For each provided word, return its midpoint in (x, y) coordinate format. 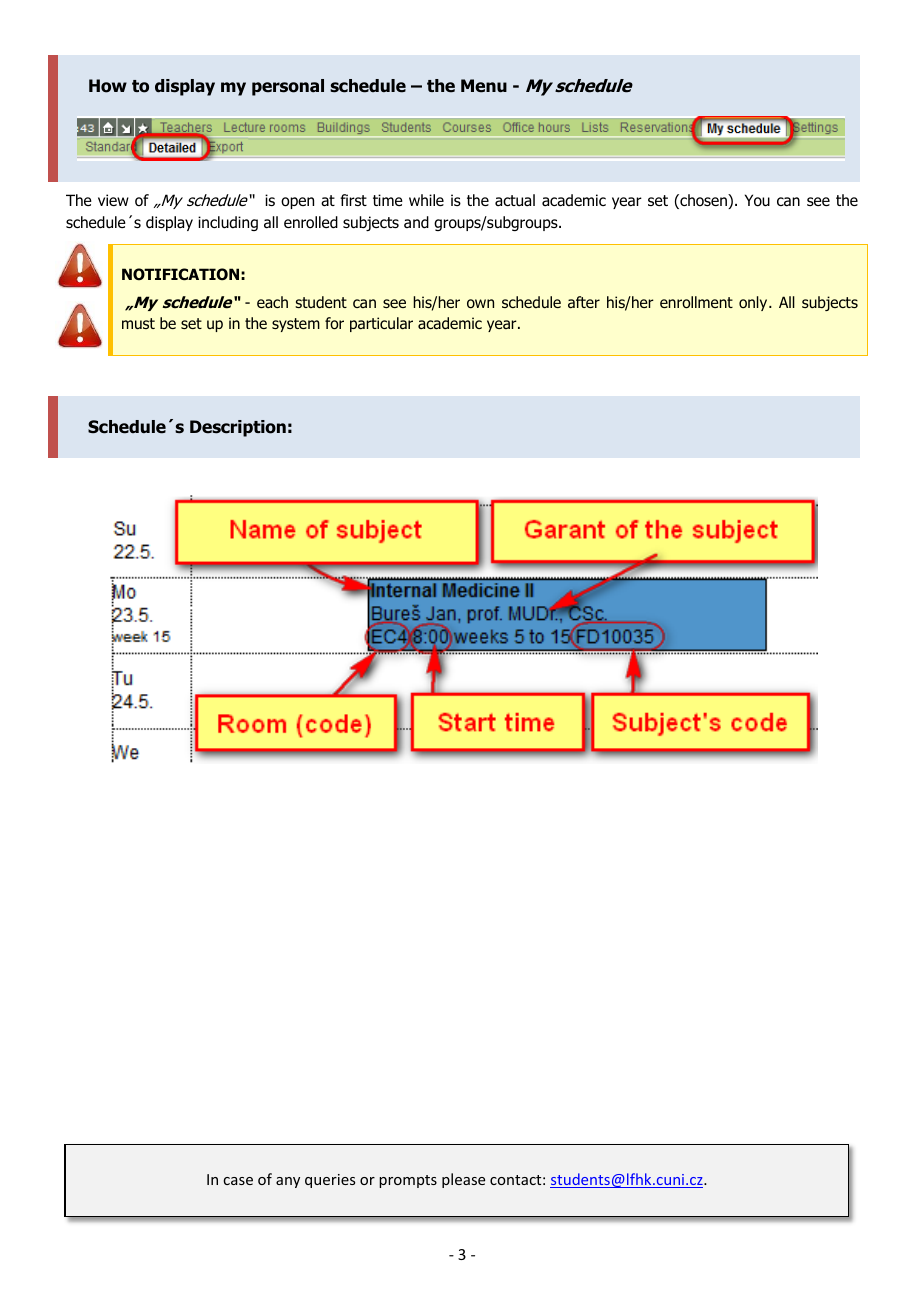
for (334, 323)
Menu (484, 86)
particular (381, 324)
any (288, 1182)
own (480, 304)
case (238, 1181)
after (584, 302)
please (463, 1180)
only (754, 303)
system (296, 325)
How (108, 86)
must (138, 323)
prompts (408, 1181)
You (757, 200)
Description (238, 428)
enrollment (696, 302)
